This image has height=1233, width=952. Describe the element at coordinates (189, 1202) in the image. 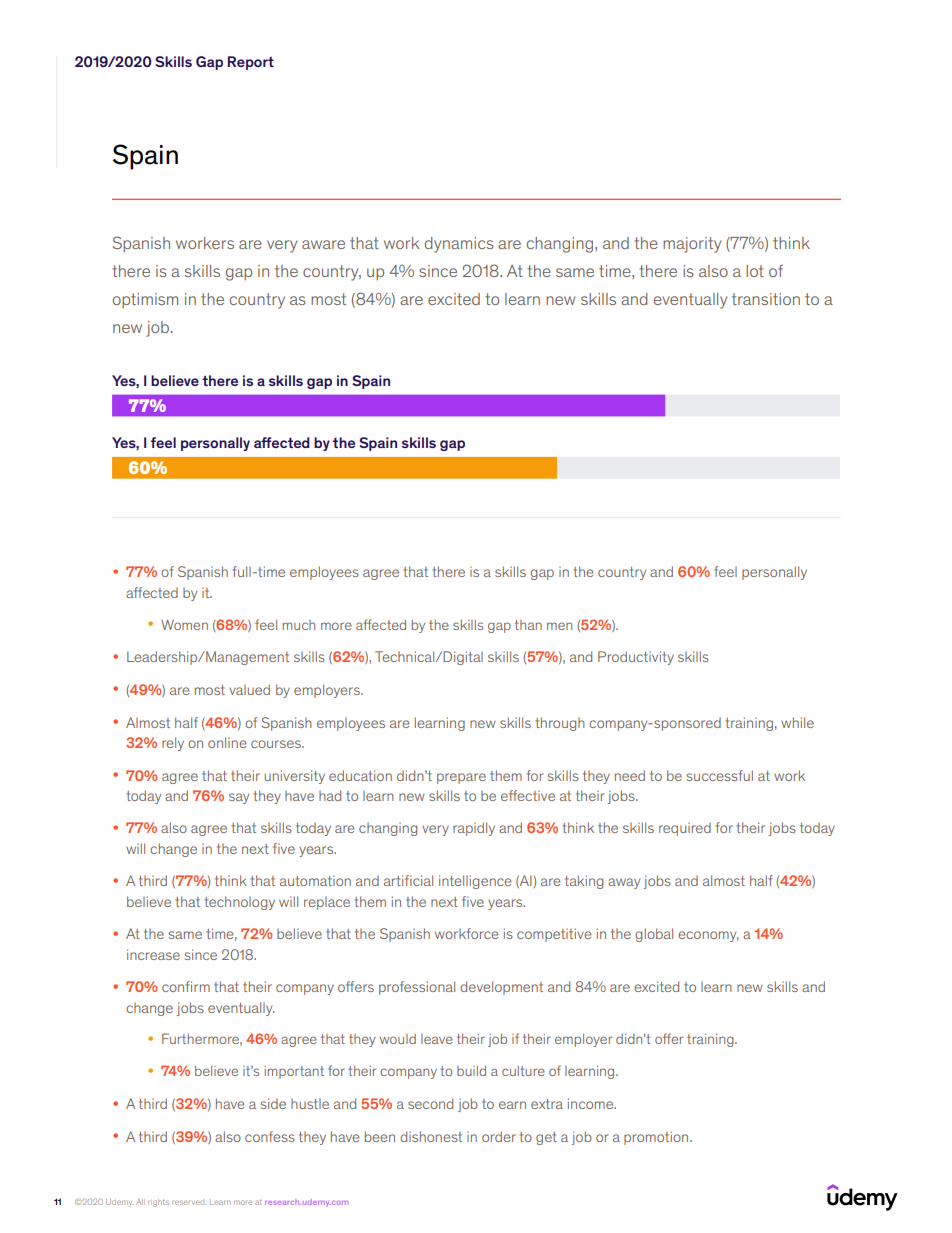

I see `reserved` at that location.
